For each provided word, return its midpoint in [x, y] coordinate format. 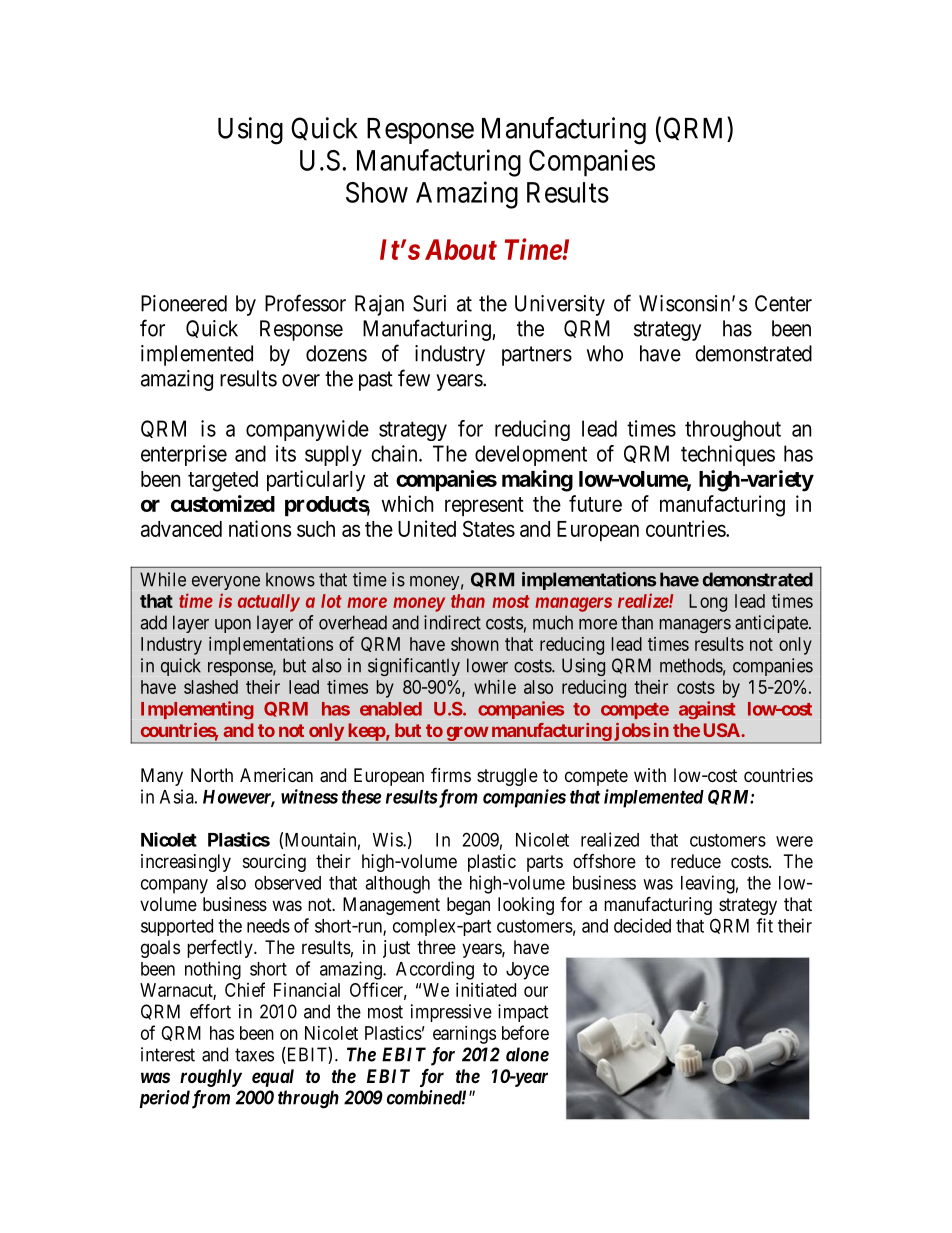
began [468, 906]
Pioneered [184, 303]
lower [487, 665]
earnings [464, 1035]
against [707, 710]
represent [484, 506]
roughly [211, 1078]
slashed [211, 687]
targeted [223, 481]
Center [783, 303]
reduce [696, 861]
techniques [728, 455]
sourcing [274, 863]
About [461, 249]
